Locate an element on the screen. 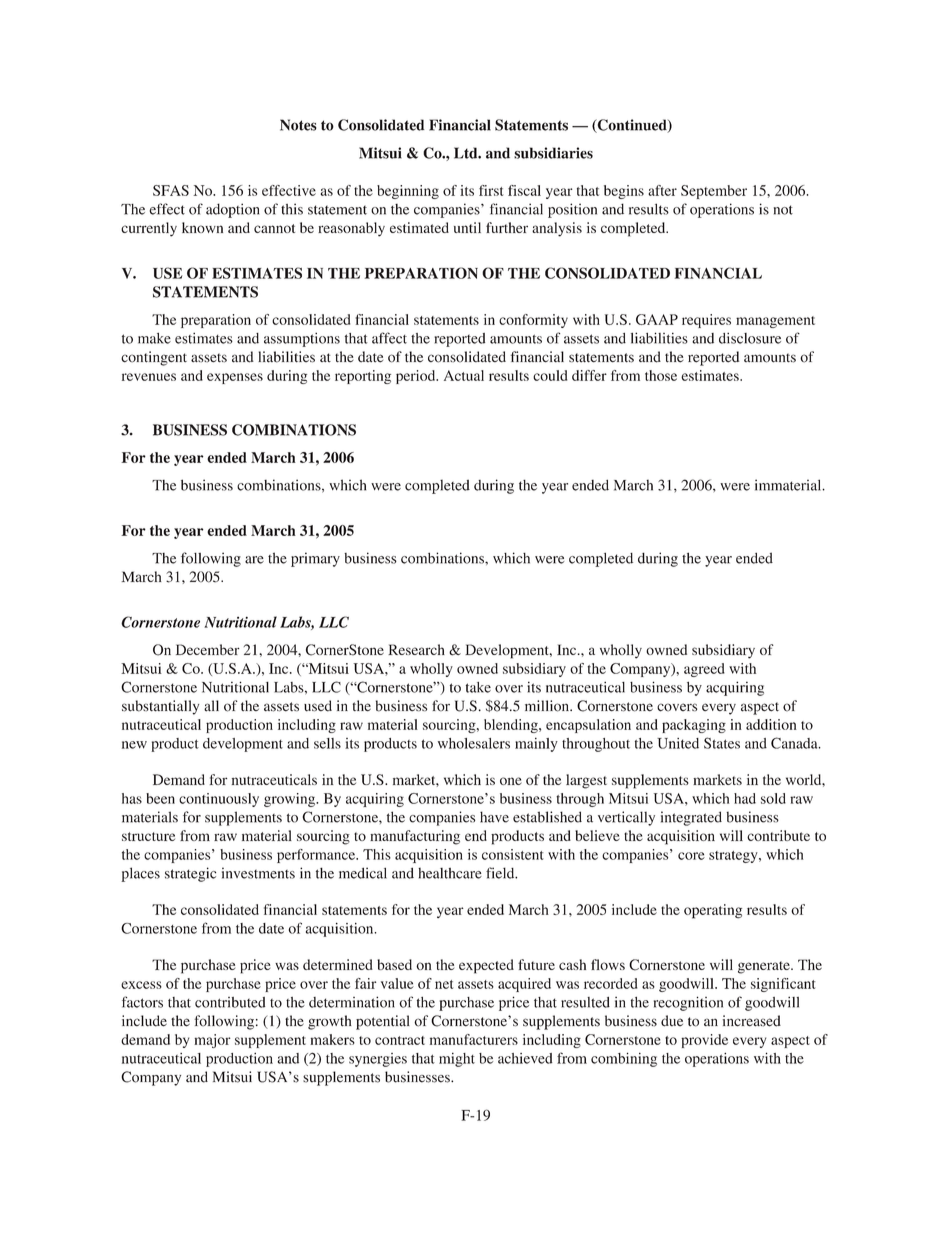  SFAS is located at coordinates (171, 190).
